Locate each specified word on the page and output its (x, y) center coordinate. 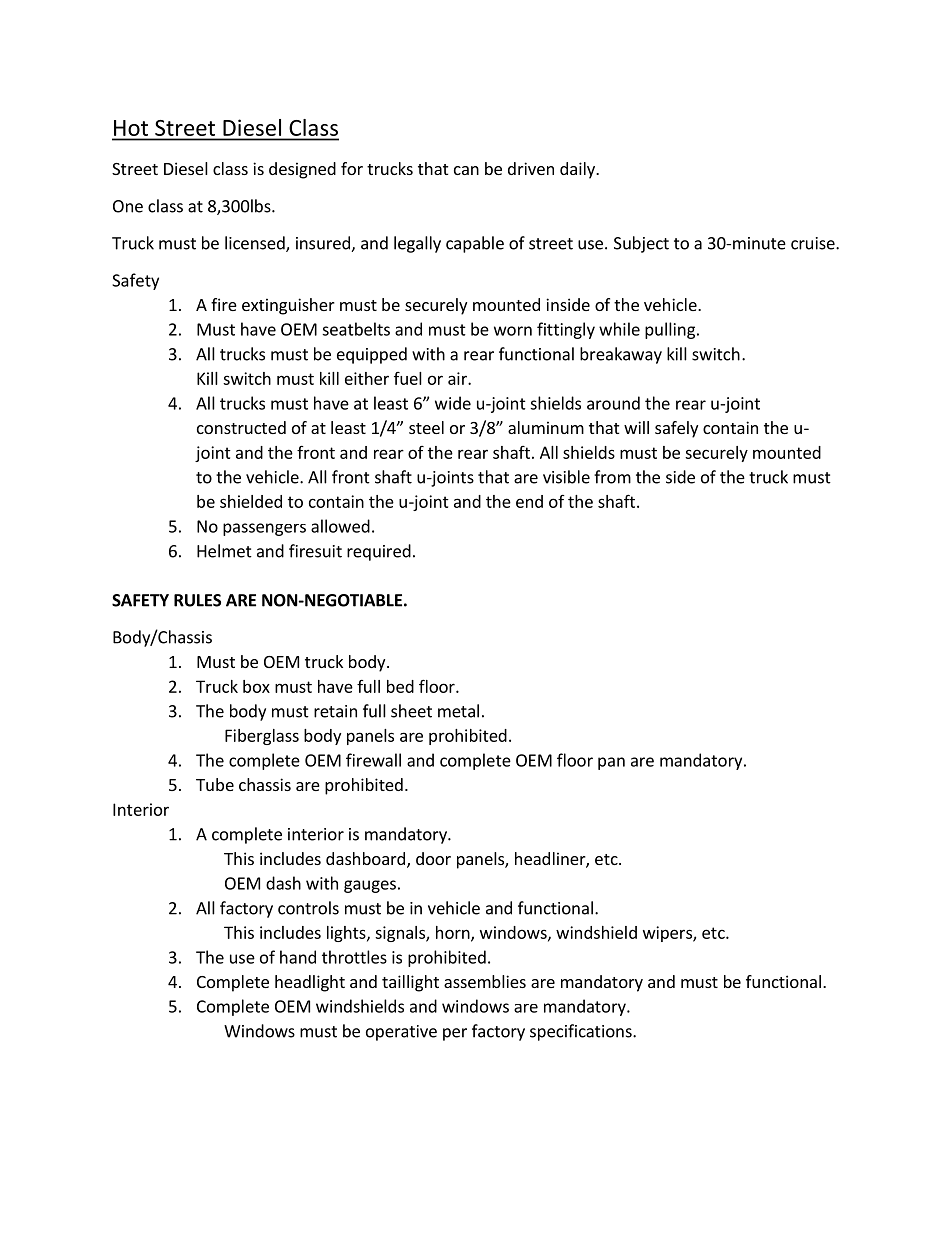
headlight (310, 983)
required (379, 552)
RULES (197, 600)
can (466, 170)
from (612, 477)
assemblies (485, 981)
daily (578, 170)
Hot (132, 129)
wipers (668, 934)
